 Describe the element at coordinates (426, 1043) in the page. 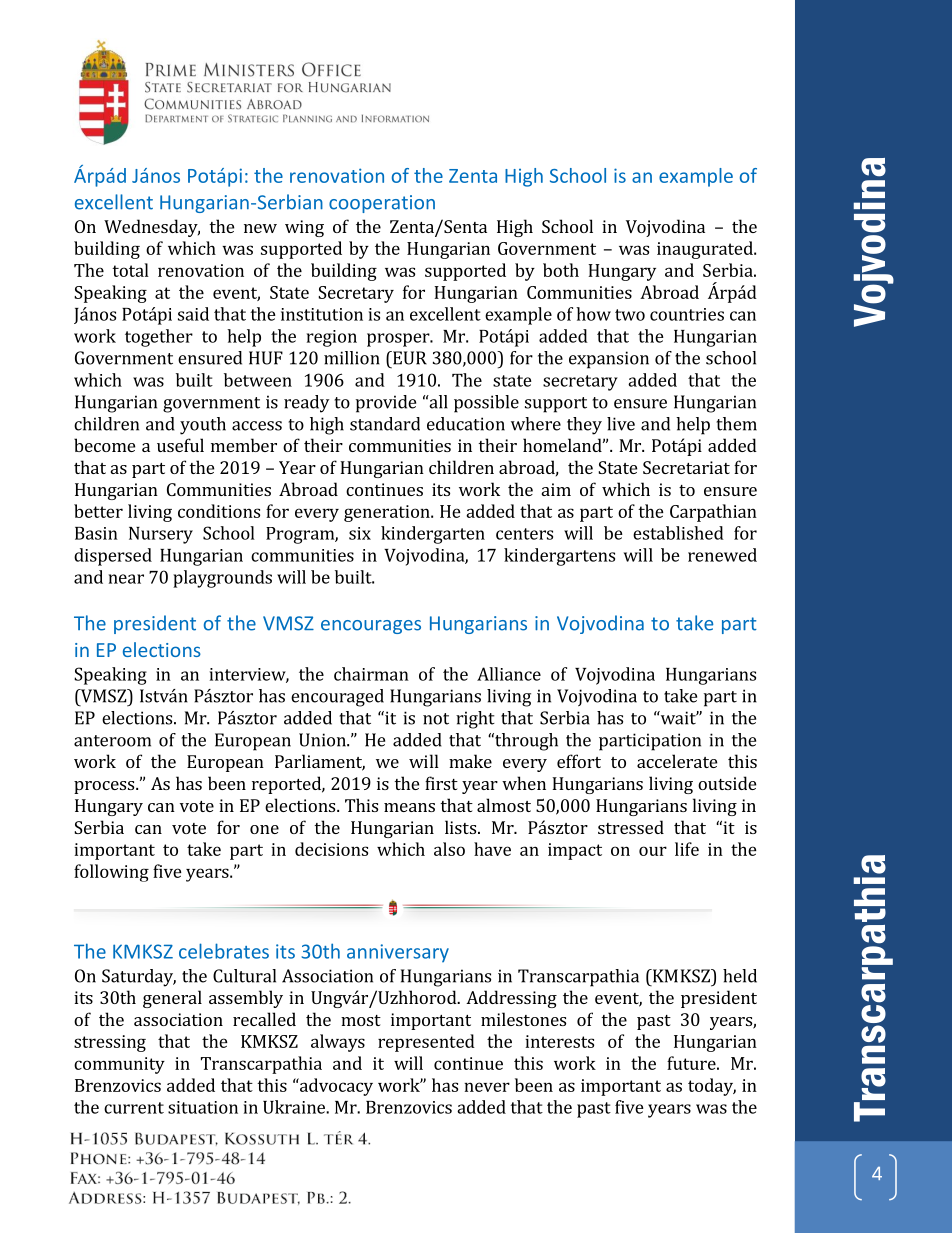

I see `represented` at that location.
